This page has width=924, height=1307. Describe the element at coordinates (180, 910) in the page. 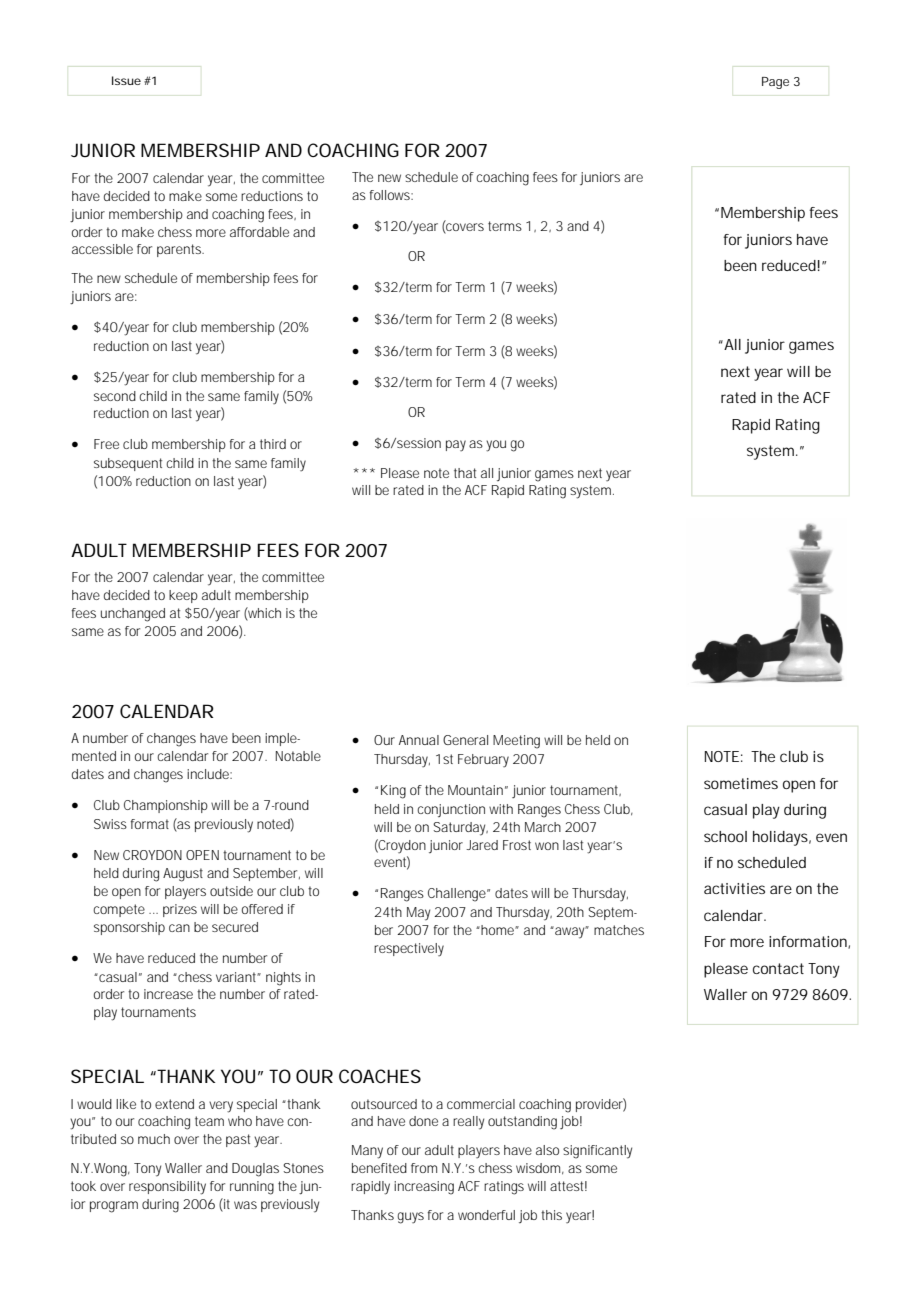

I see `prizes` at that location.
